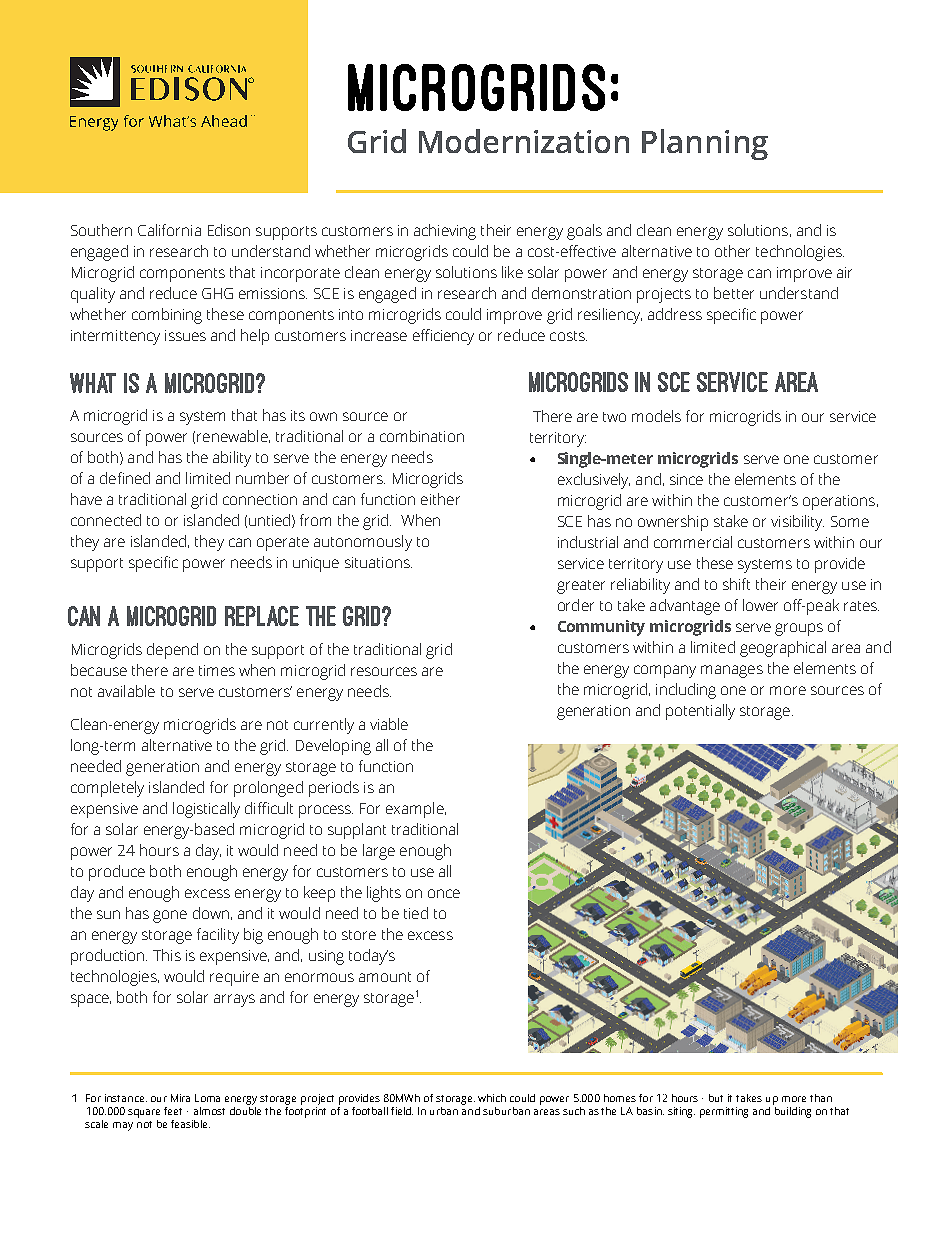 This page has height=1233, width=952. Describe the element at coordinates (524, 141) in the page. I see `Modernization` at that location.
